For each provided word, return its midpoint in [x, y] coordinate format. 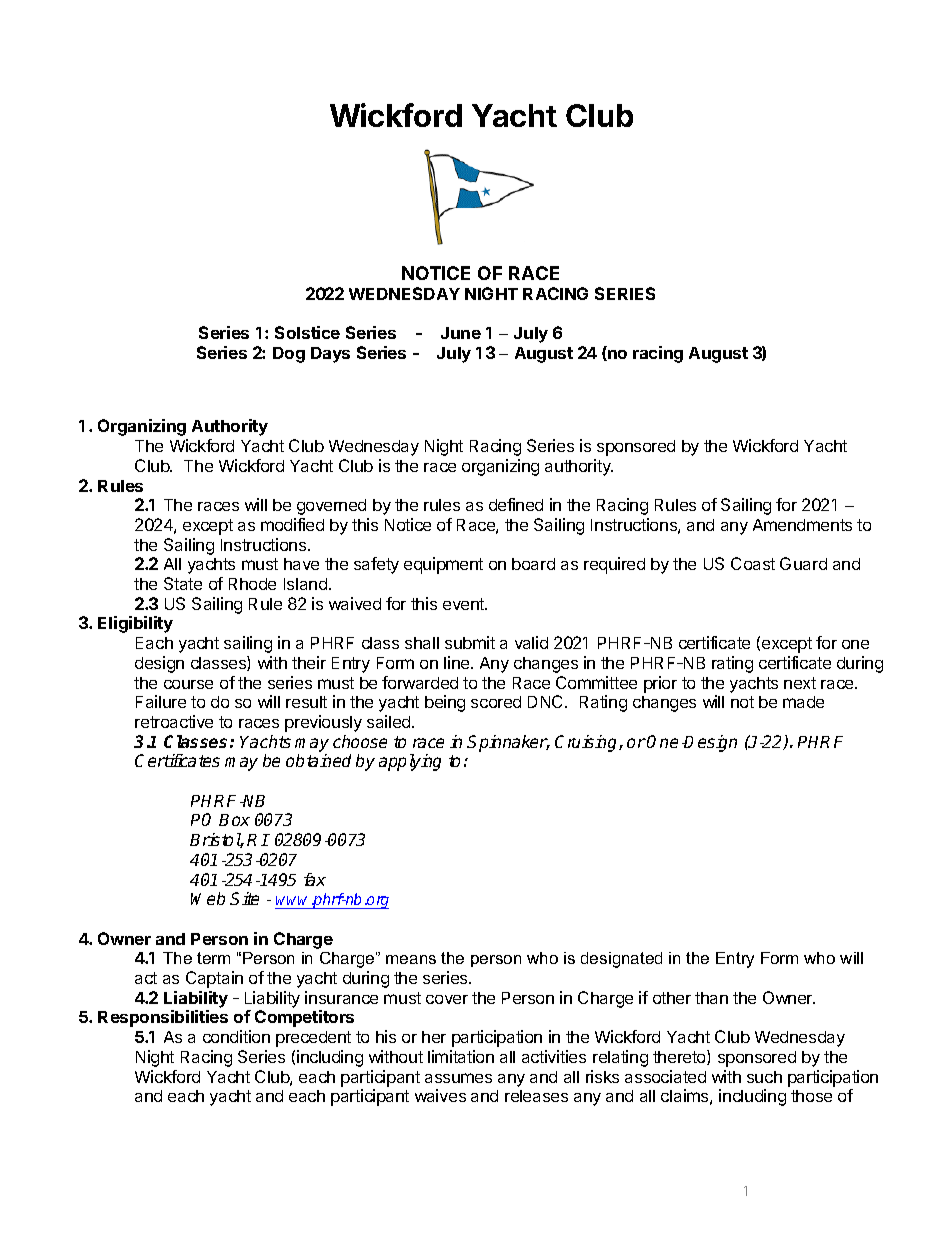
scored [496, 702]
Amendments [802, 525]
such [764, 1077]
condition [236, 1036]
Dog [289, 355]
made [803, 702]
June [461, 333]
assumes [458, 1078]
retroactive [174, 721]
